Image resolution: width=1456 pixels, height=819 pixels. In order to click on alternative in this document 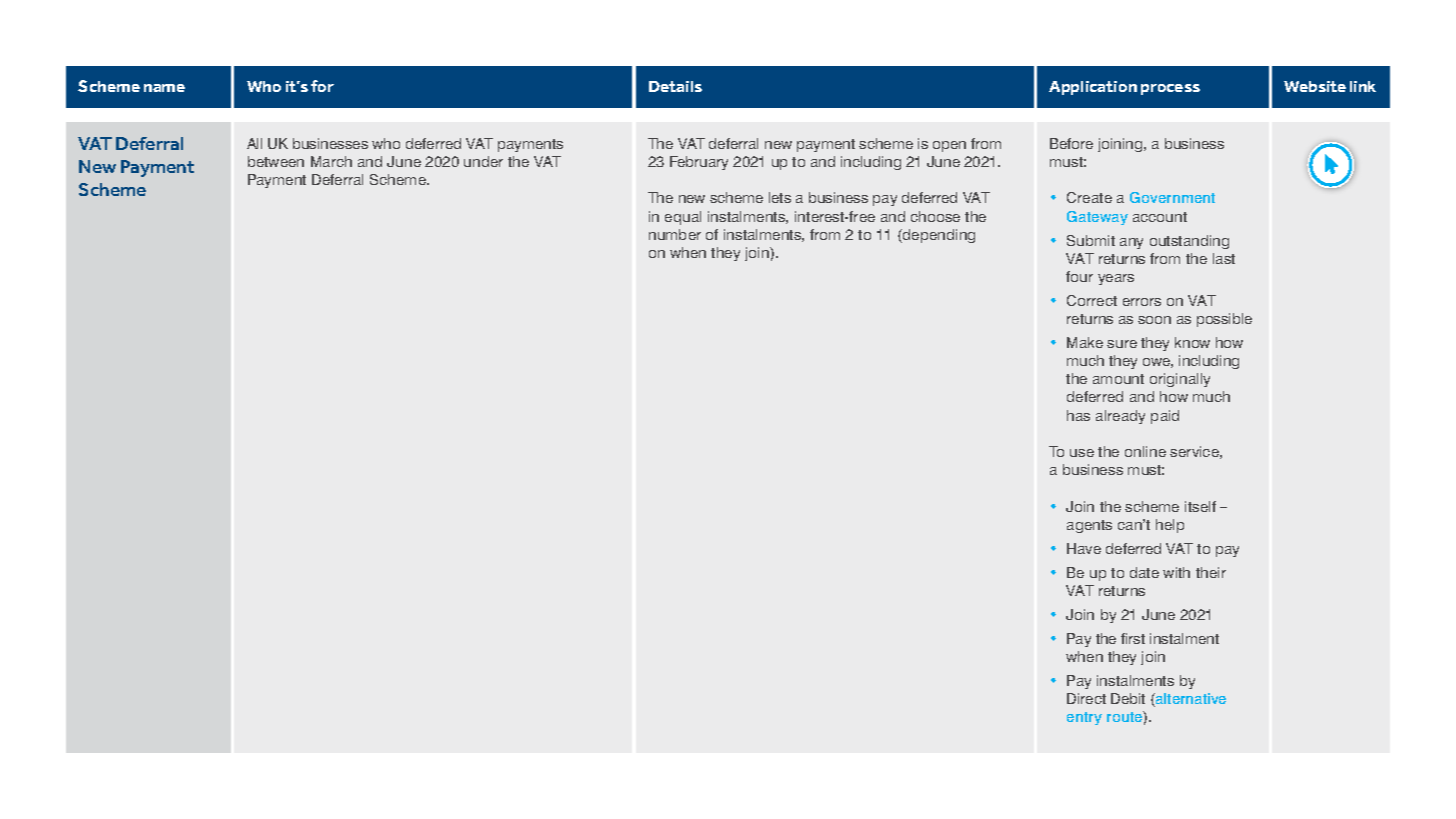, I will do `click(1190, 700)`.
